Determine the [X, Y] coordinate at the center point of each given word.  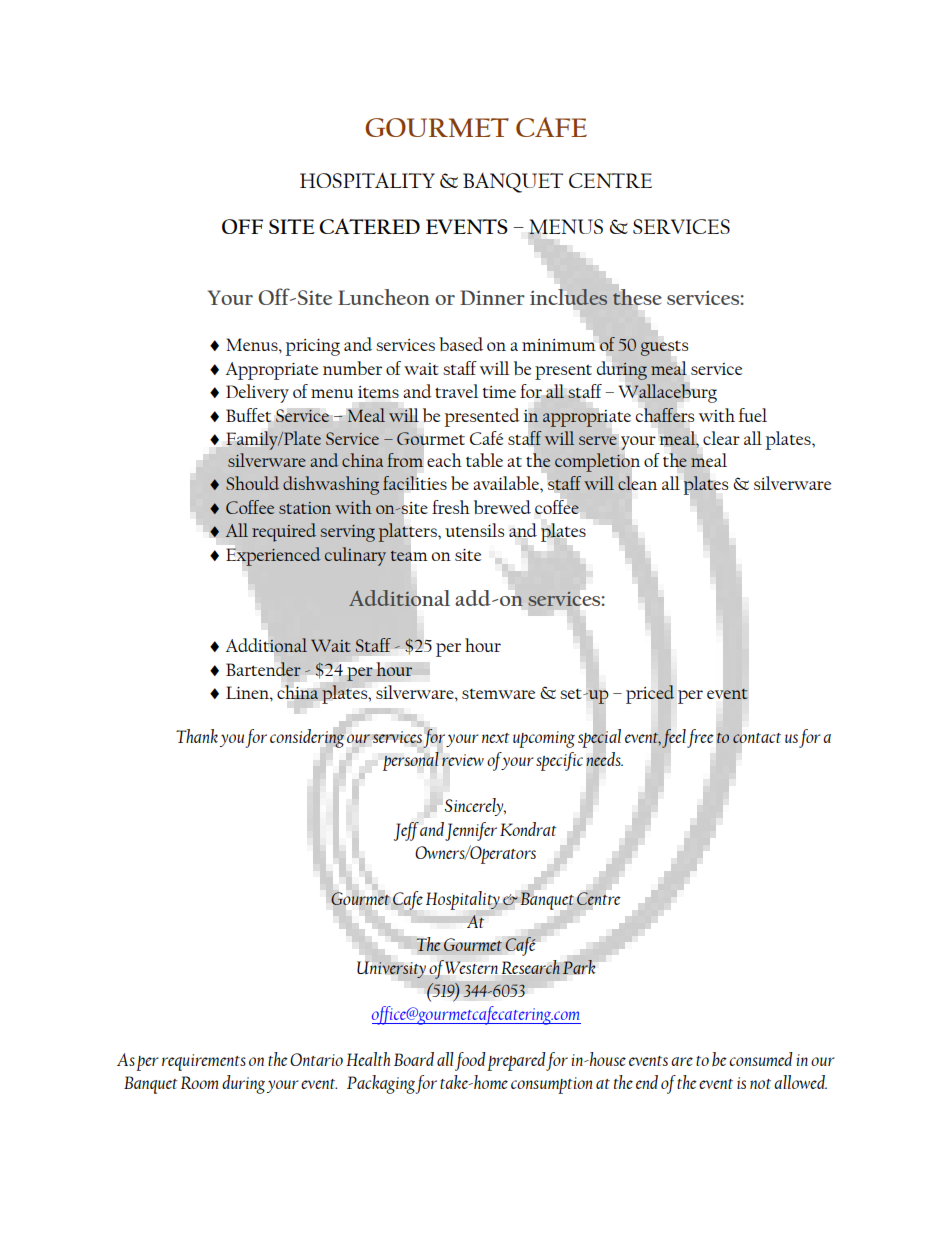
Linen [248, 692]
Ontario [316, 1059]
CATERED [369, 226]
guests [664, 348]
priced [650, 694]
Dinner [492, 297]
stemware [498, 694]
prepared [516, 1061]
